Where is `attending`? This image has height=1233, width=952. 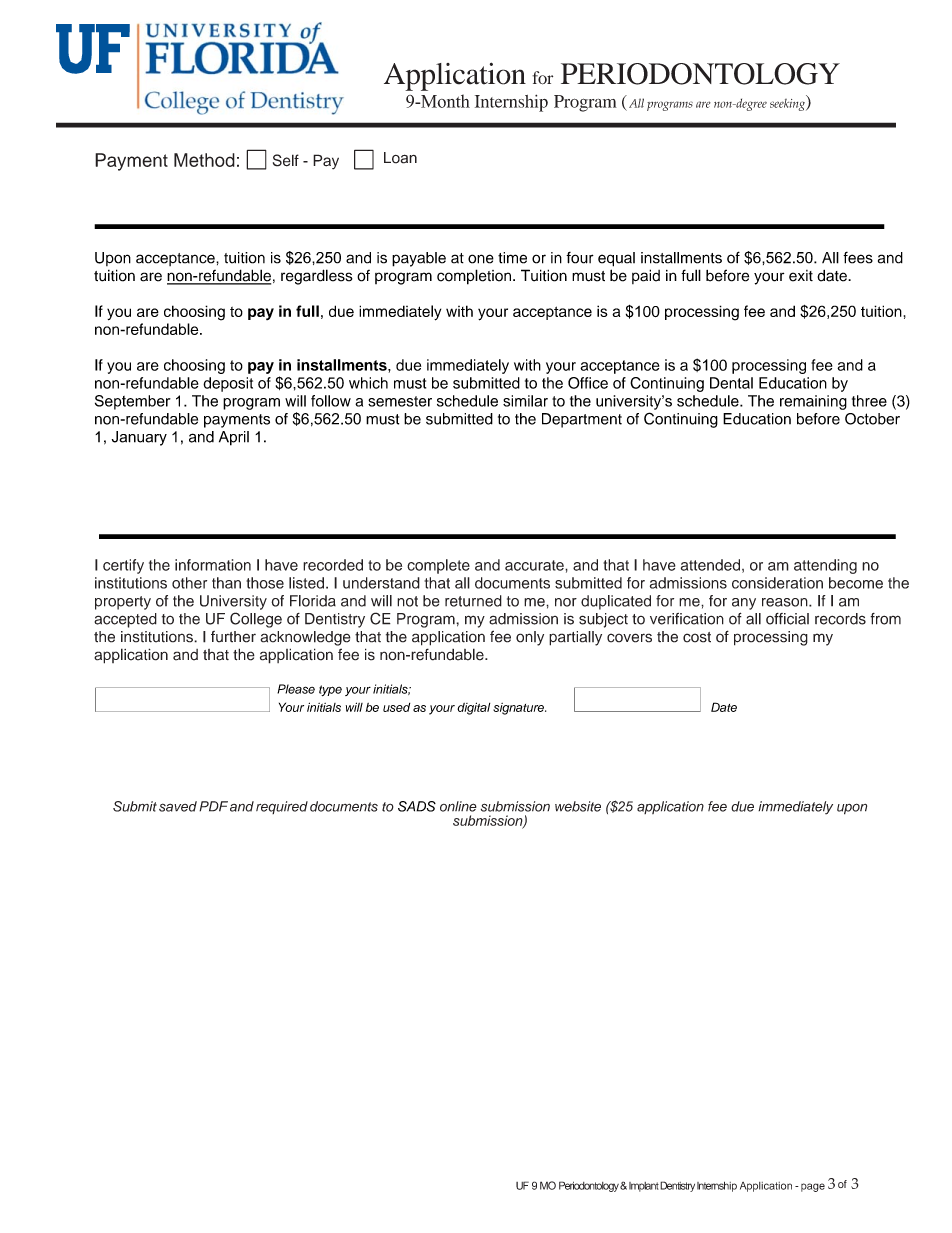 attending is located at coordinates (825, 566).
